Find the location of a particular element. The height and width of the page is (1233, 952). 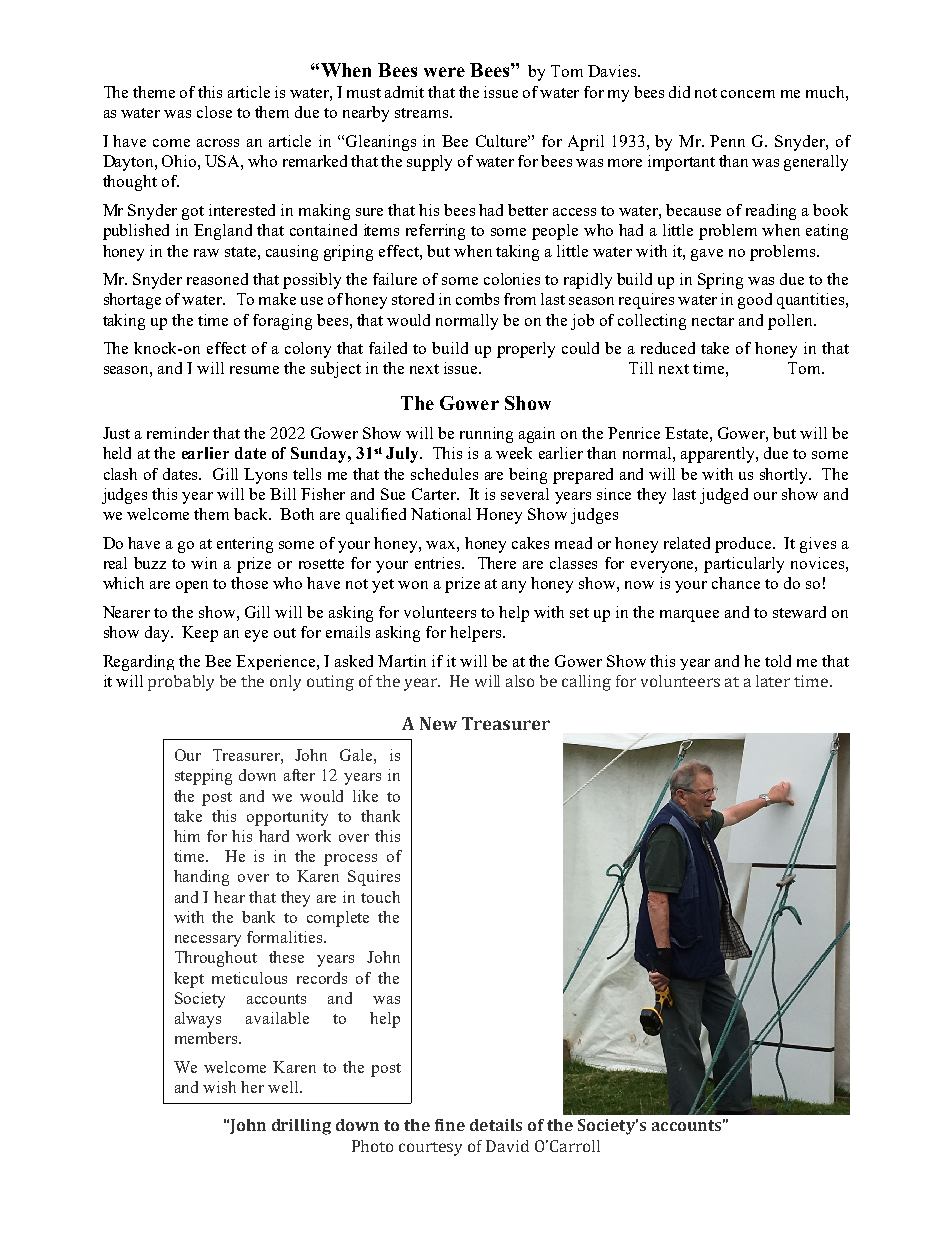

resume is located at coordinates (254, 370).
